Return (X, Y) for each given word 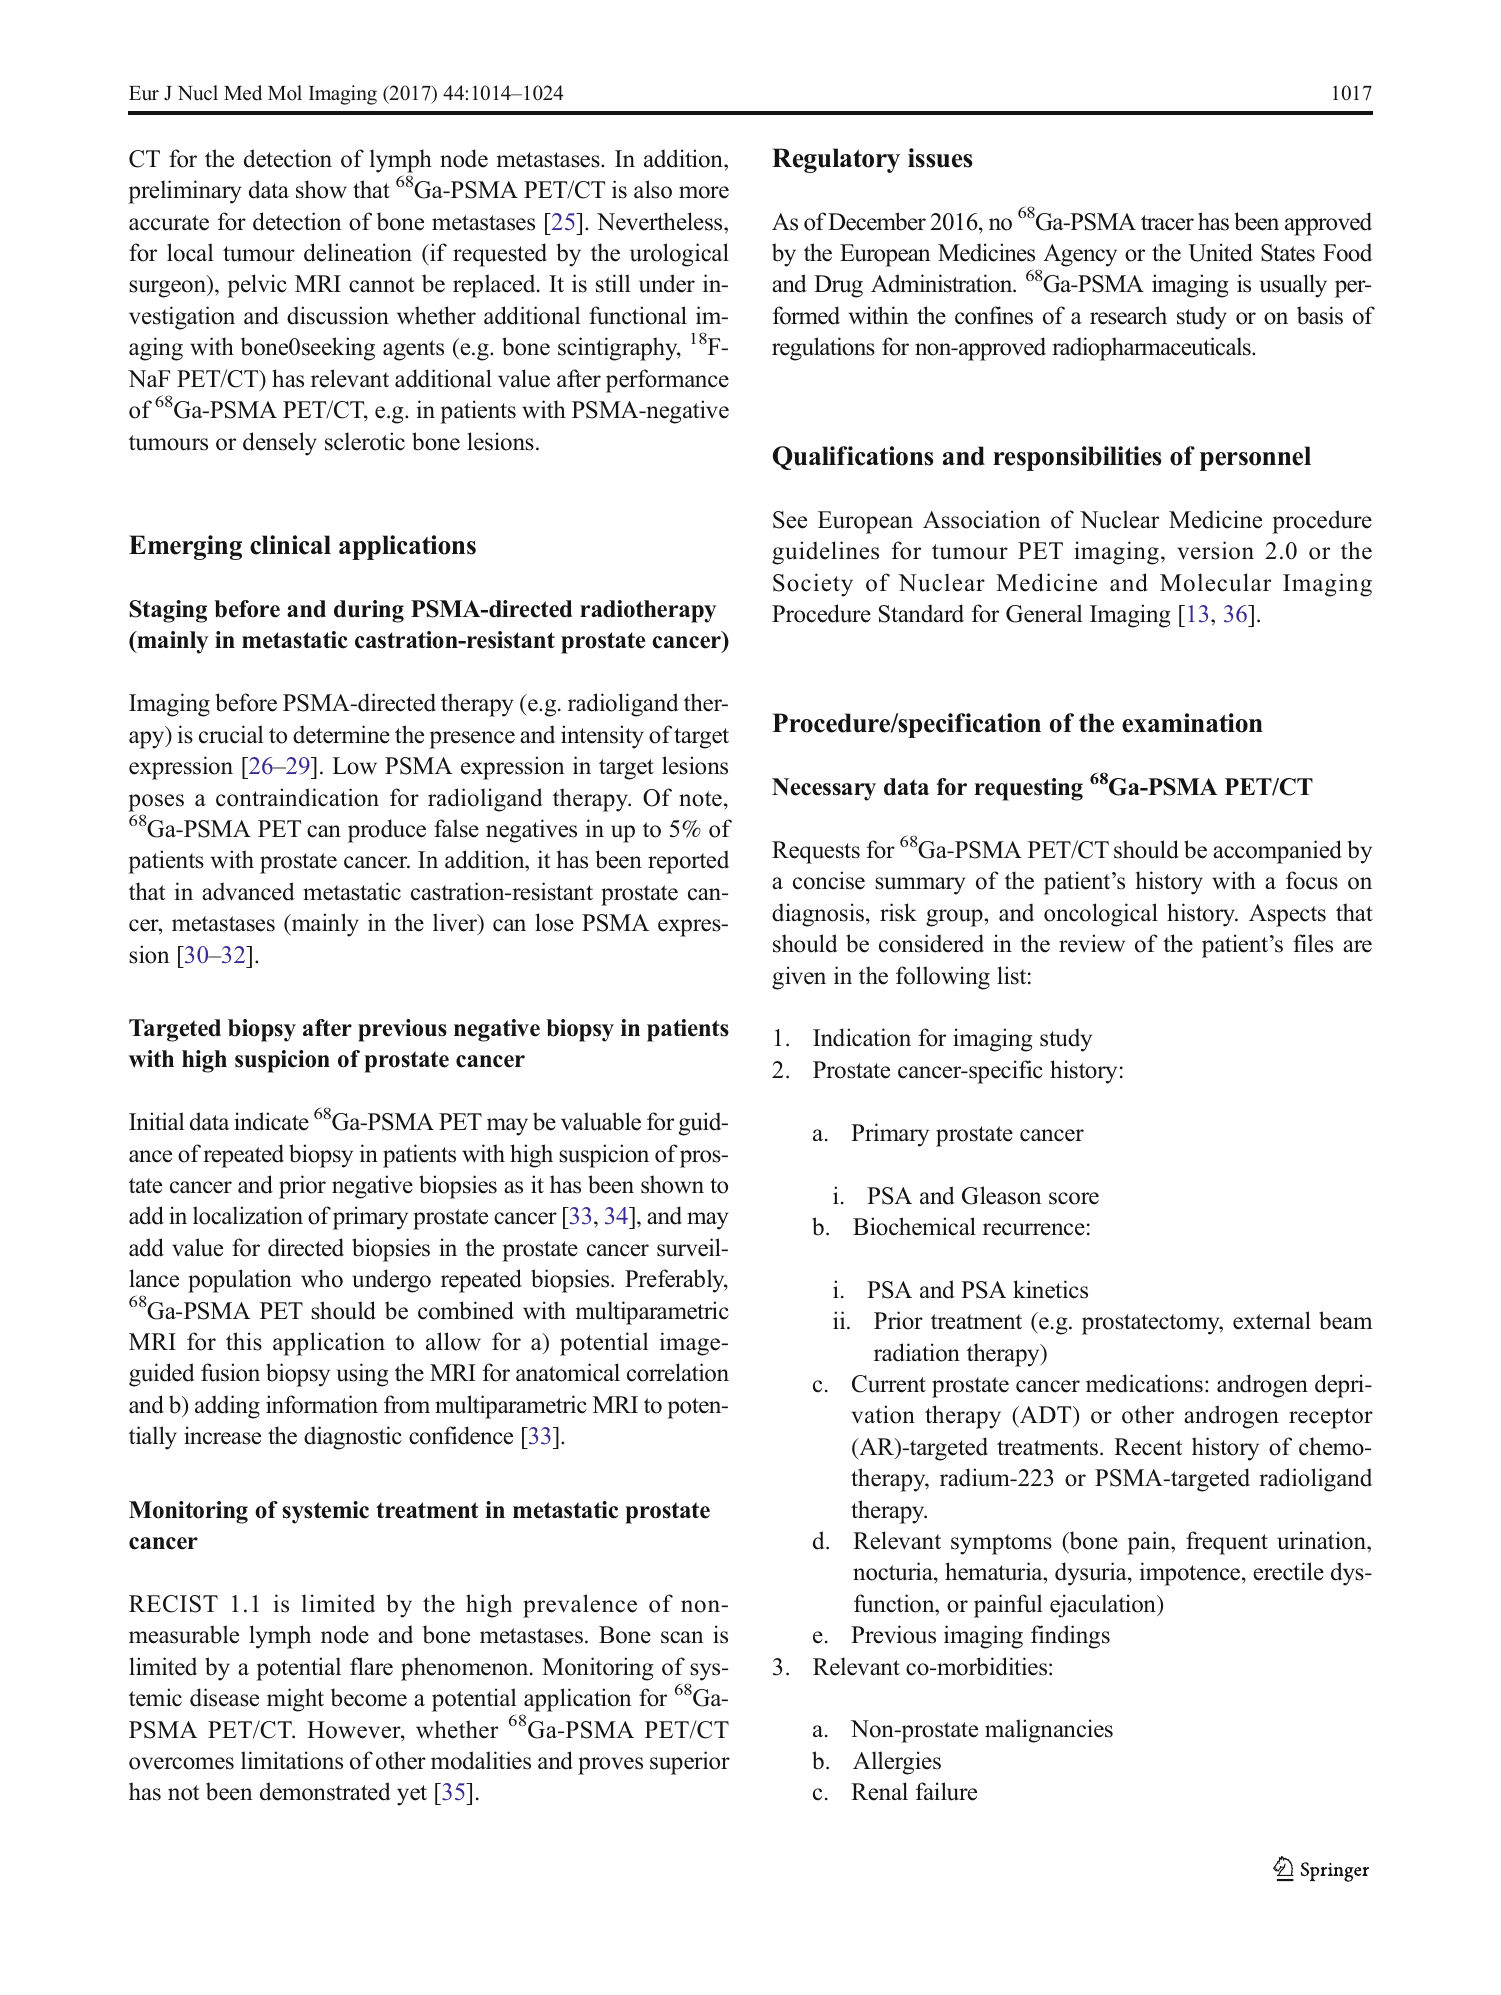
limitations (292, 1760)
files (1313, 943)
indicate (271, 1121)
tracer (1167, 223)
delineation (358, 252)
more (704, 192)
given (799, 978)
